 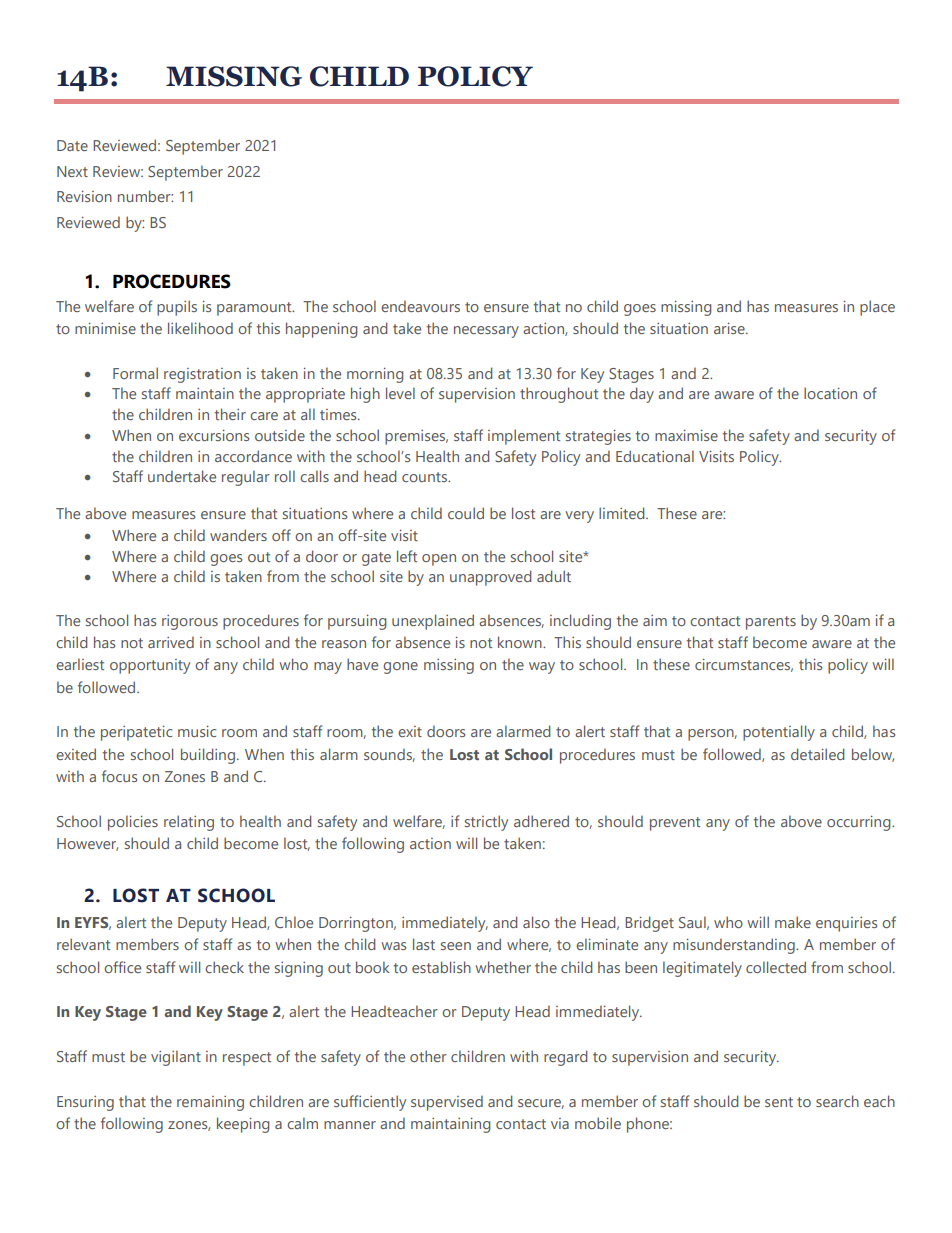 What do you see at coordinates (877, 308) in the image?
I see `place` at bounding box center [877, 308].
